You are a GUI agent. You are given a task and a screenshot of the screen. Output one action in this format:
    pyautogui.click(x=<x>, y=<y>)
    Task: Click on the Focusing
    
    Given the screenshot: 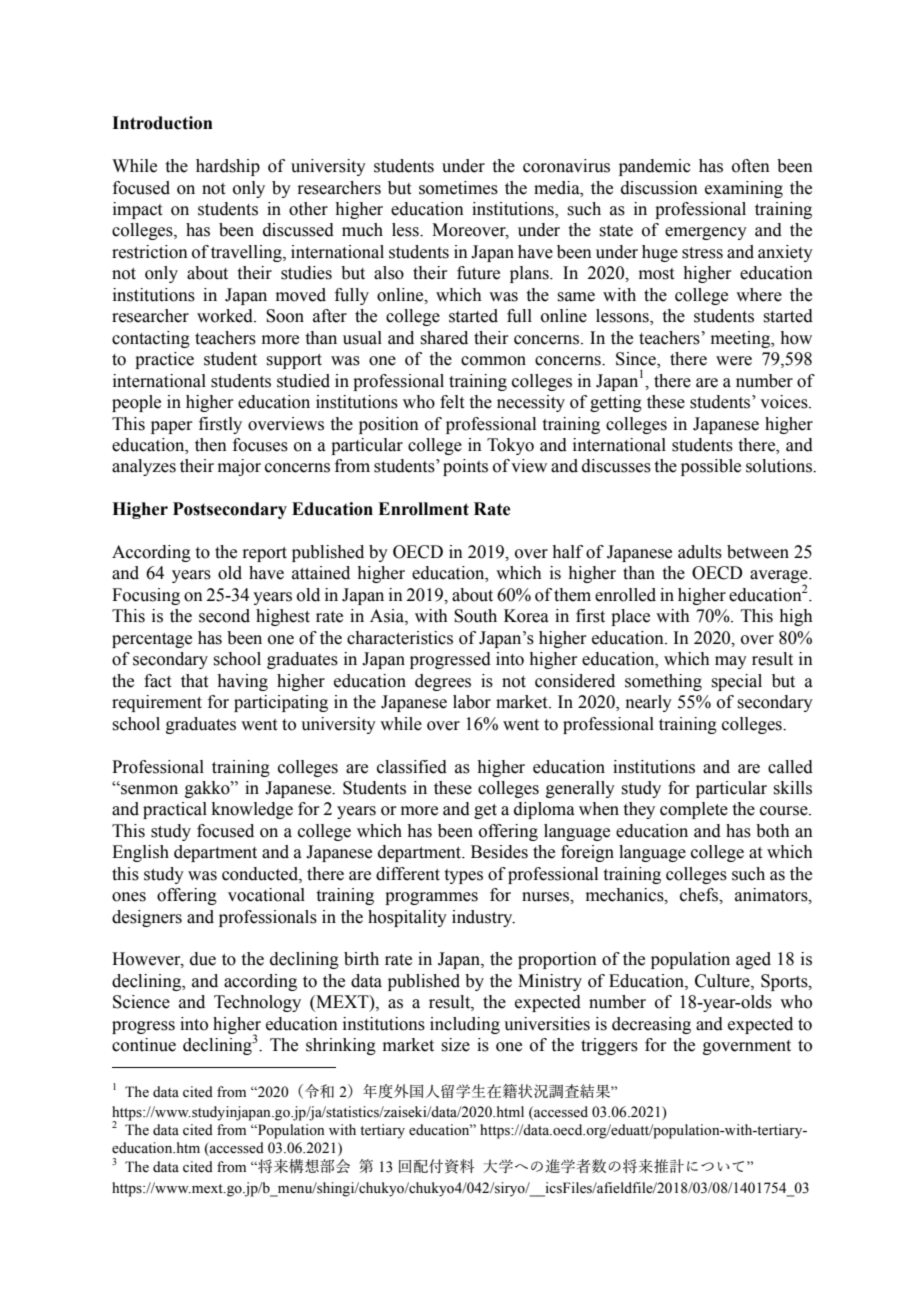 What is the action you would take?
    pyautogui.click(x=146, y=596)
